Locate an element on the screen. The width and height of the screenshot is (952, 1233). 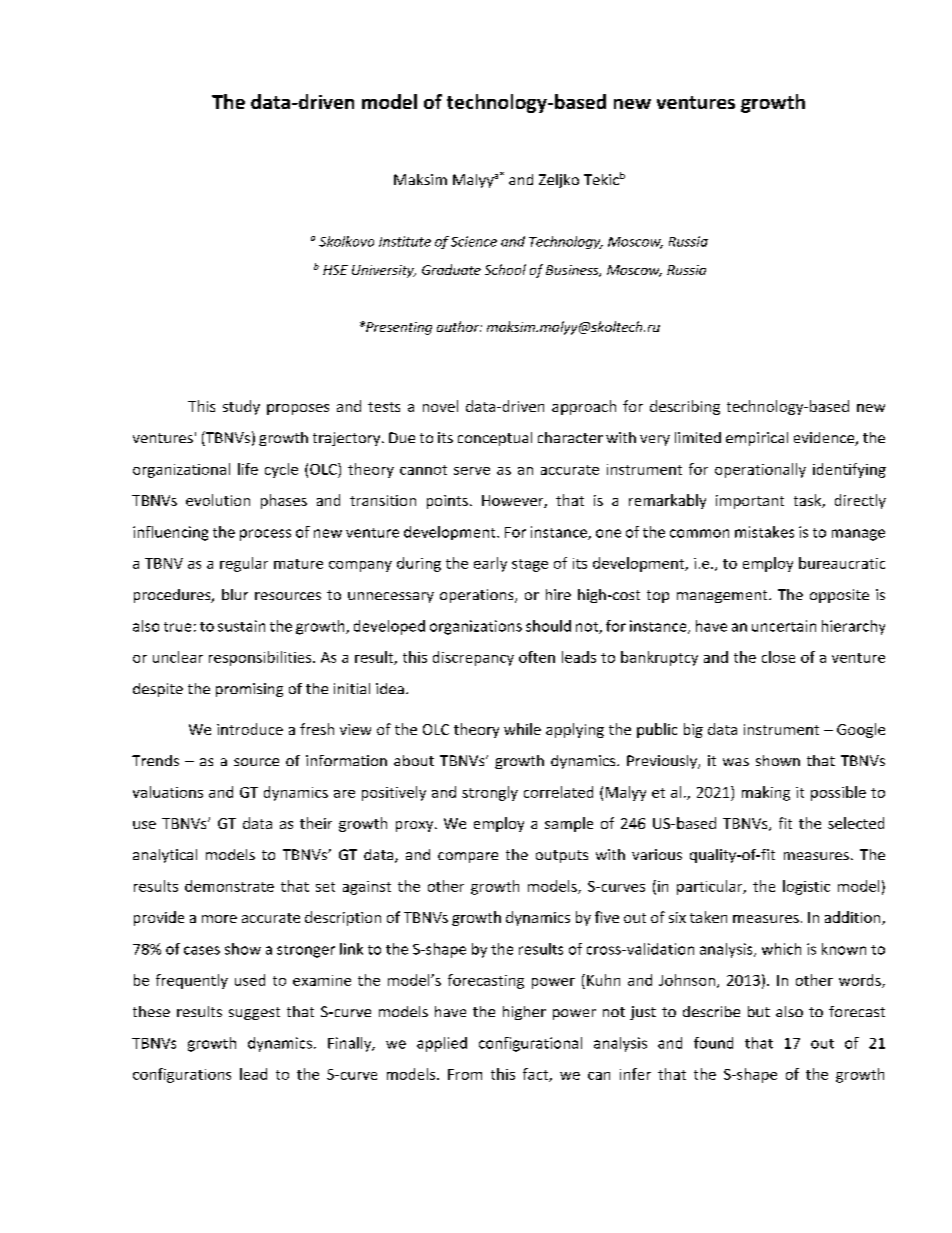
early is located at coordinates (490, 564).
